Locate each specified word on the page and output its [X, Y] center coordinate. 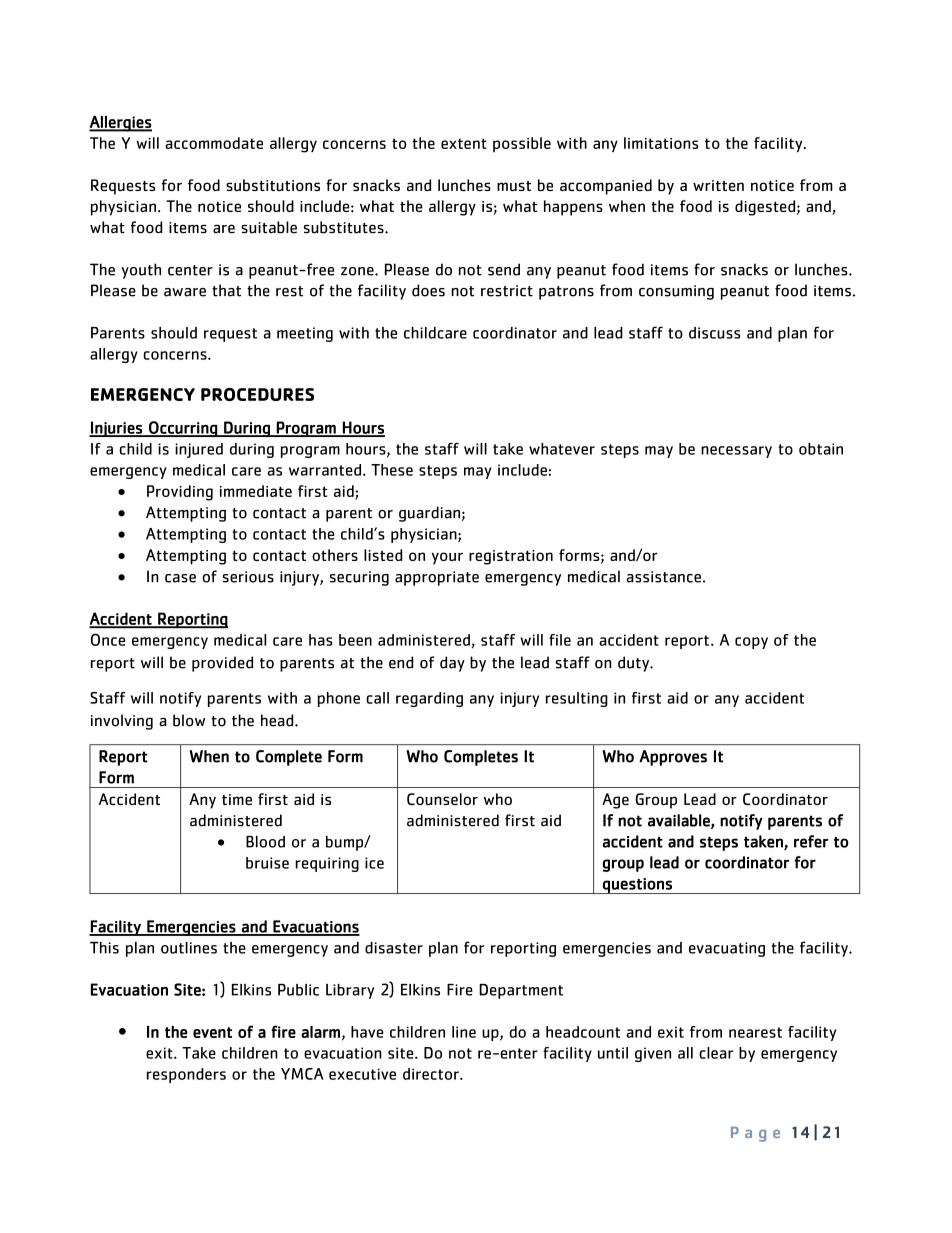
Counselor [442, 799]
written [718, 185]
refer [811, 841]
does [428, 290]
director [432, 1074]
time [237, 799]
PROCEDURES [257, 394]
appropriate [437, 578]
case [180, 578]
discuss [714, 333]
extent [464, 143]
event [212, 1032]
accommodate [214, 143]
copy [751, 643]
